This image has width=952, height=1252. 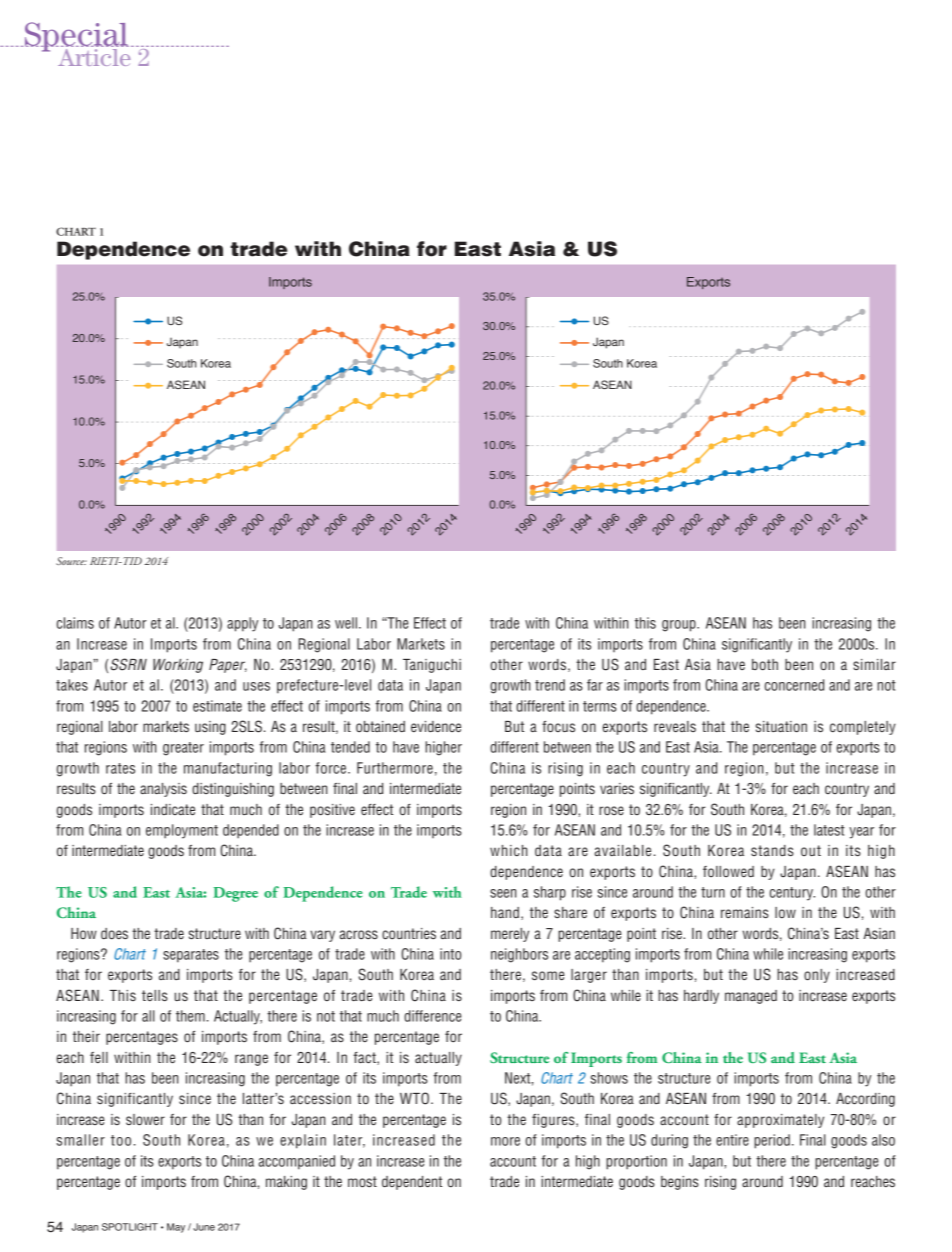 I want to click on century, so click(x=792, y=894).
